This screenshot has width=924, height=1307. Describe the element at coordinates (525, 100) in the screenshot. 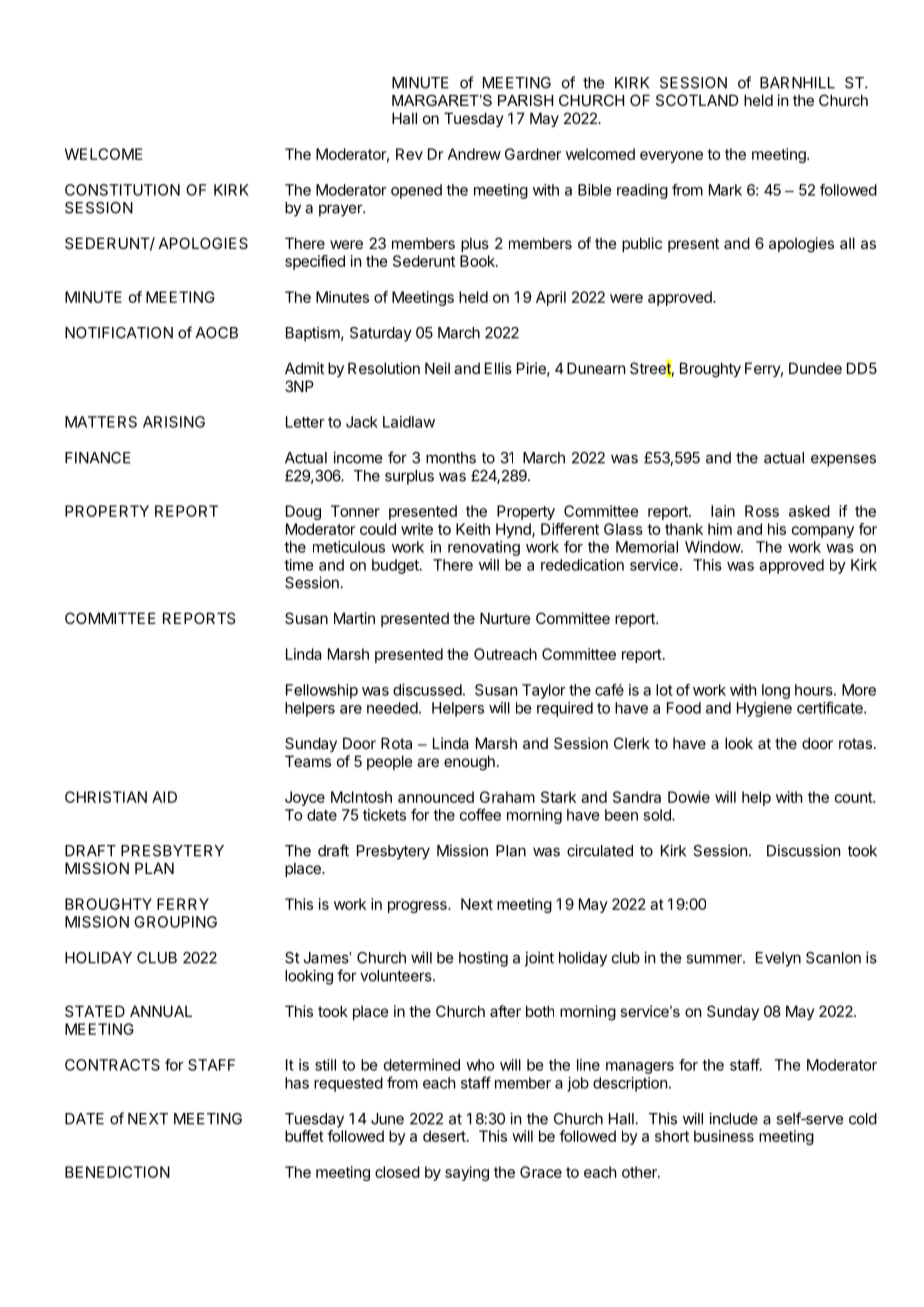

I see `PARISH` at that location.
